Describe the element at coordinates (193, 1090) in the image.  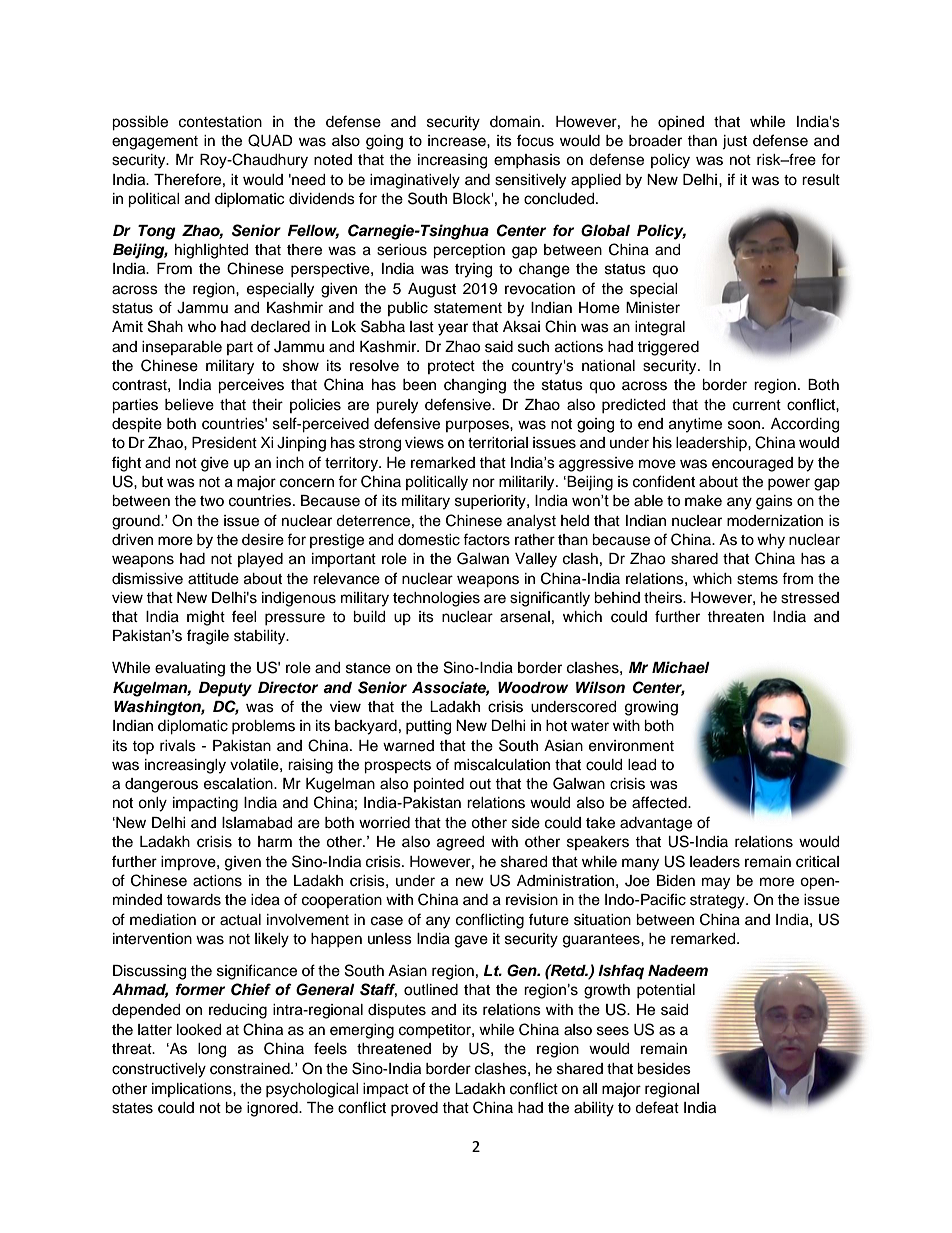
I see `implications` at that location.
